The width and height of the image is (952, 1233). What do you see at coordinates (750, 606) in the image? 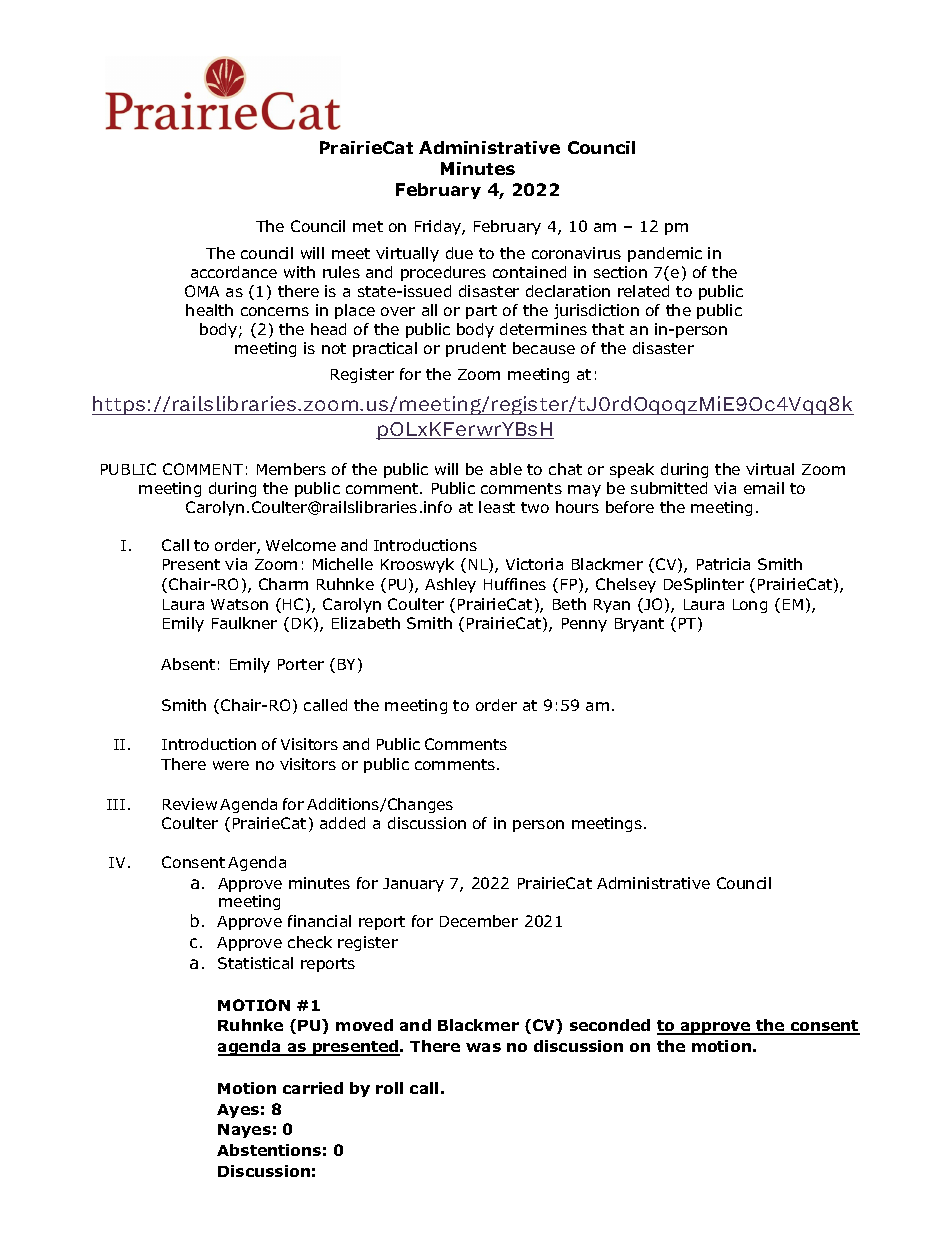
I see `Long` at bounding box center [750, 606].
